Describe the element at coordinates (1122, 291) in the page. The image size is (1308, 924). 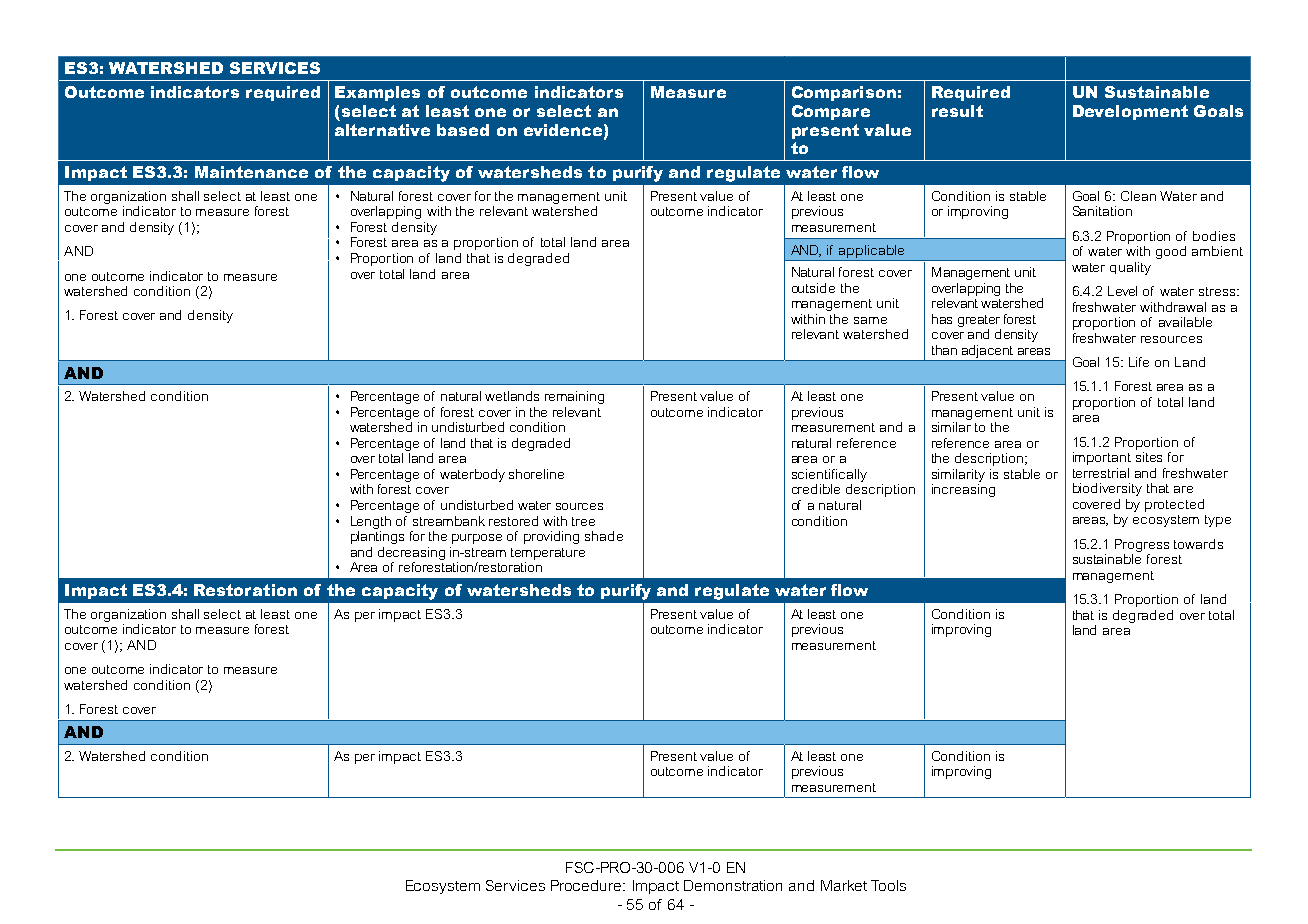
I see `Level` at that location.
